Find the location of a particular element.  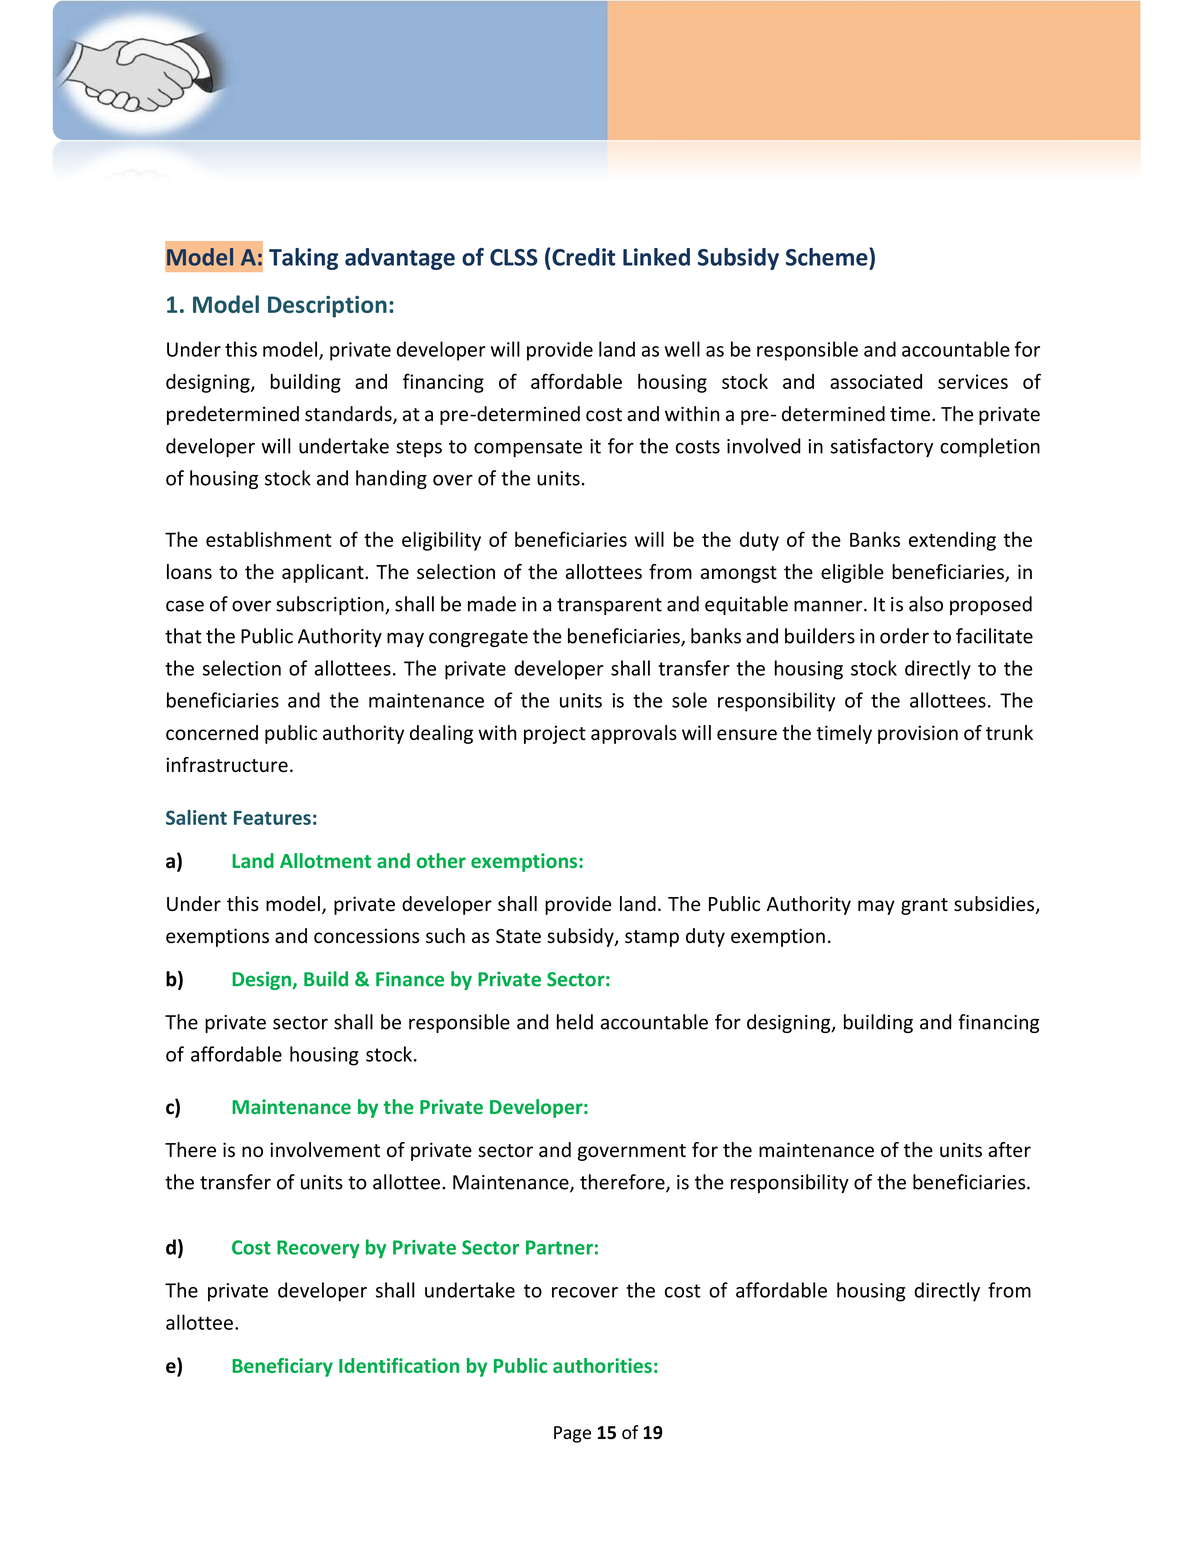

Beneficiary is located at coordinates (282, 1367).
